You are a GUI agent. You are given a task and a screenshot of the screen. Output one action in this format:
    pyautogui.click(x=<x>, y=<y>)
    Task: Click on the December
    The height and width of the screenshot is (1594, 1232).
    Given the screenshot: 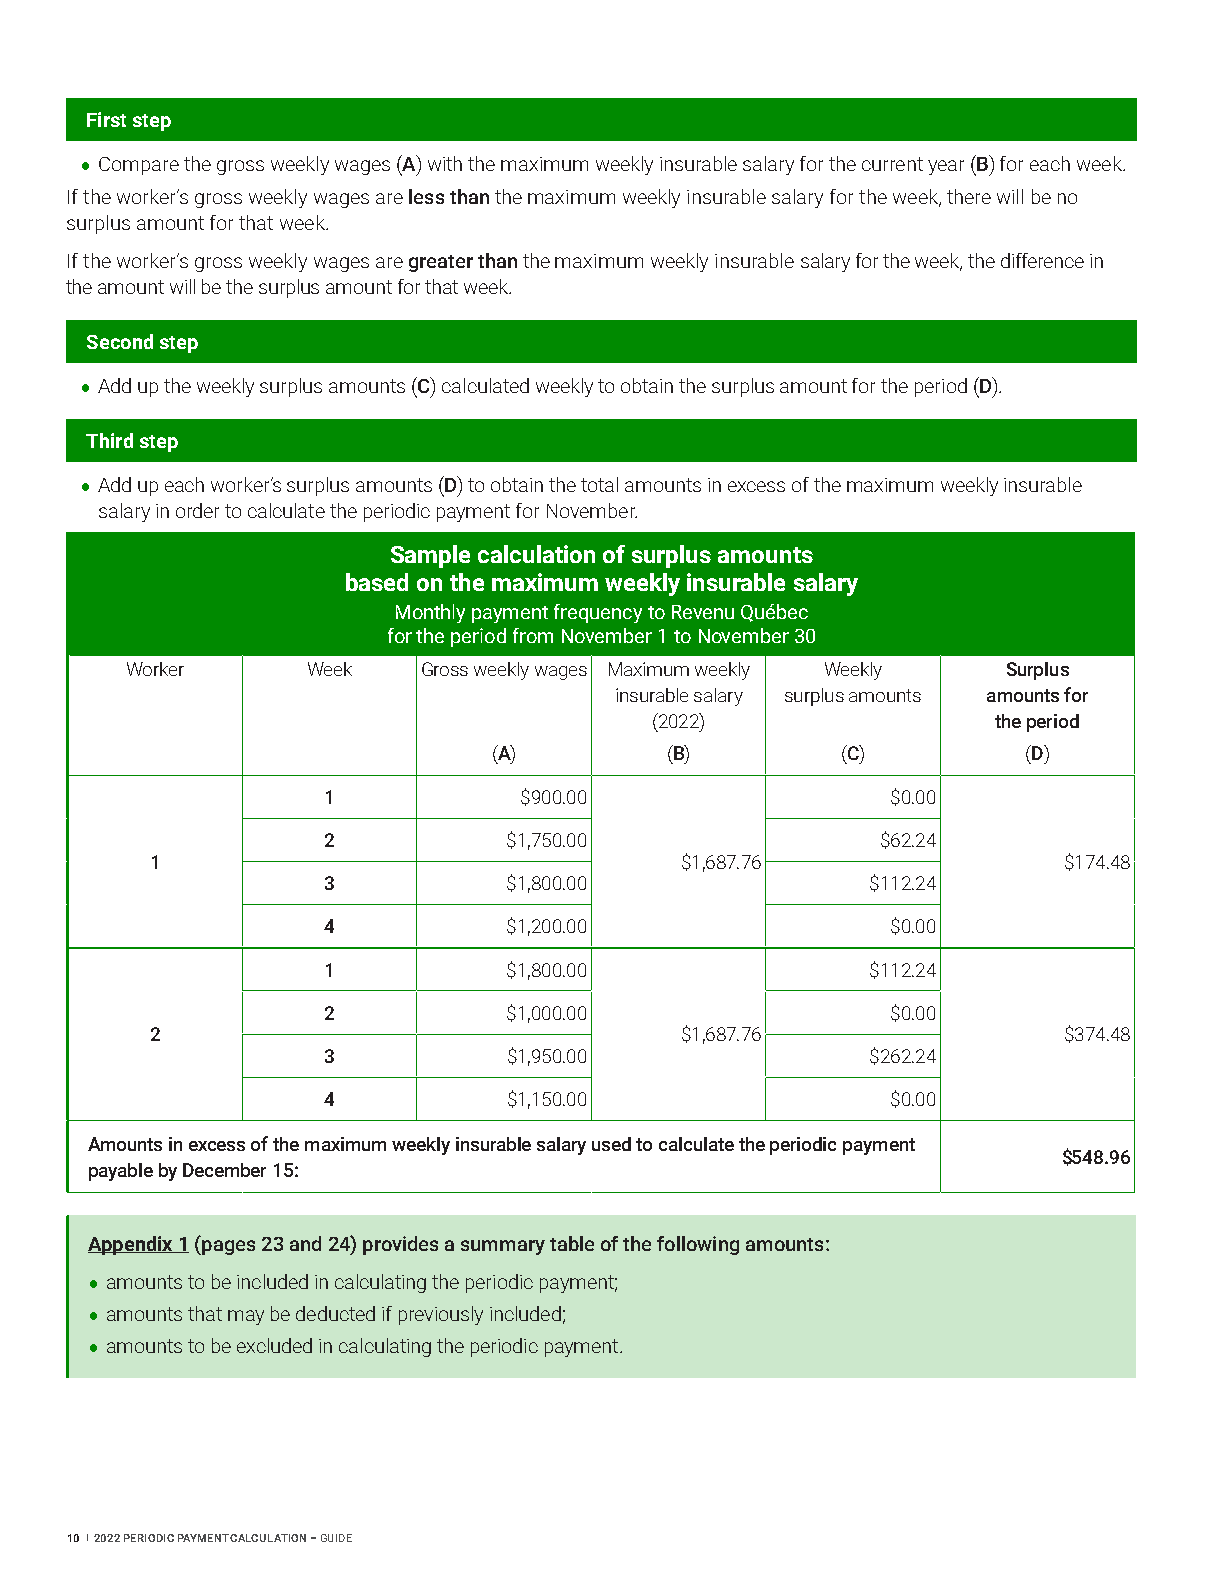 What is the action you would take?
    pyautogui.click(x=224, y=1170)
